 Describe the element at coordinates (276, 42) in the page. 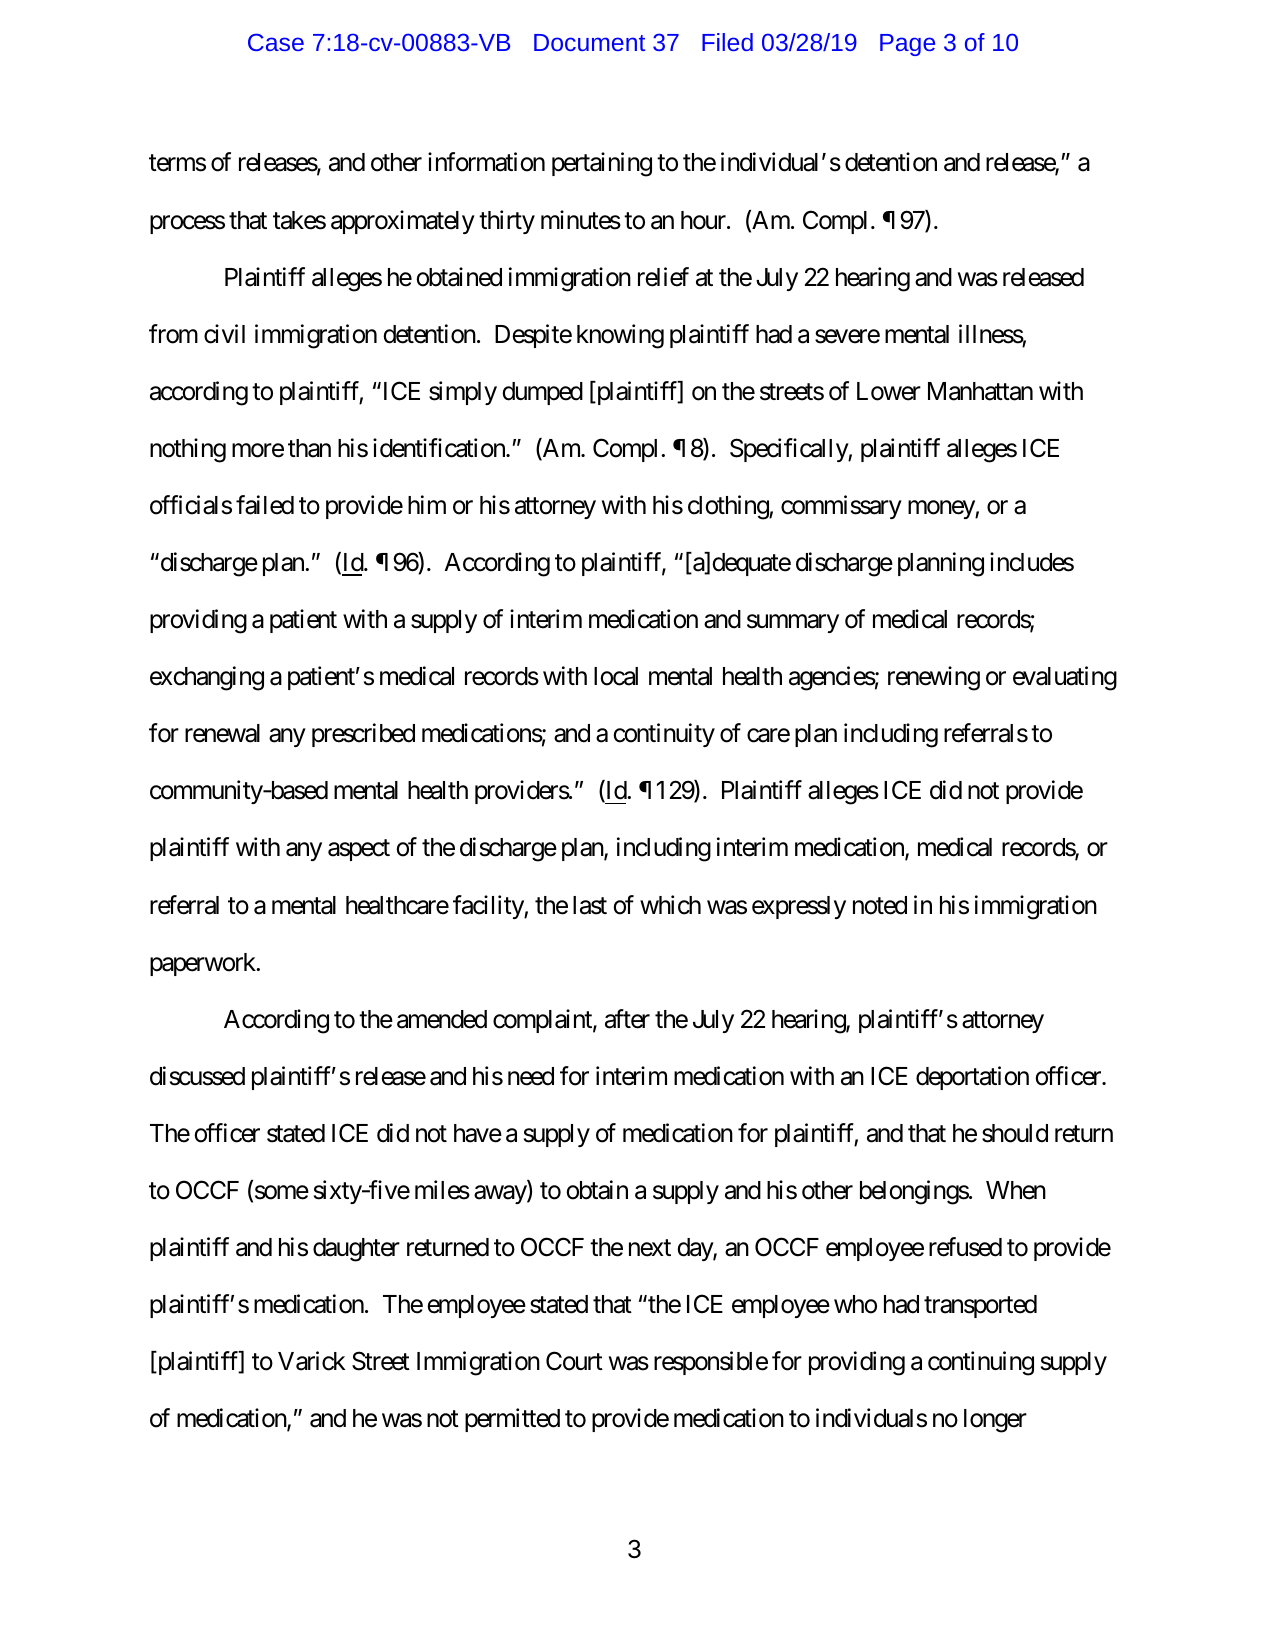

I see `Case` at that location.
